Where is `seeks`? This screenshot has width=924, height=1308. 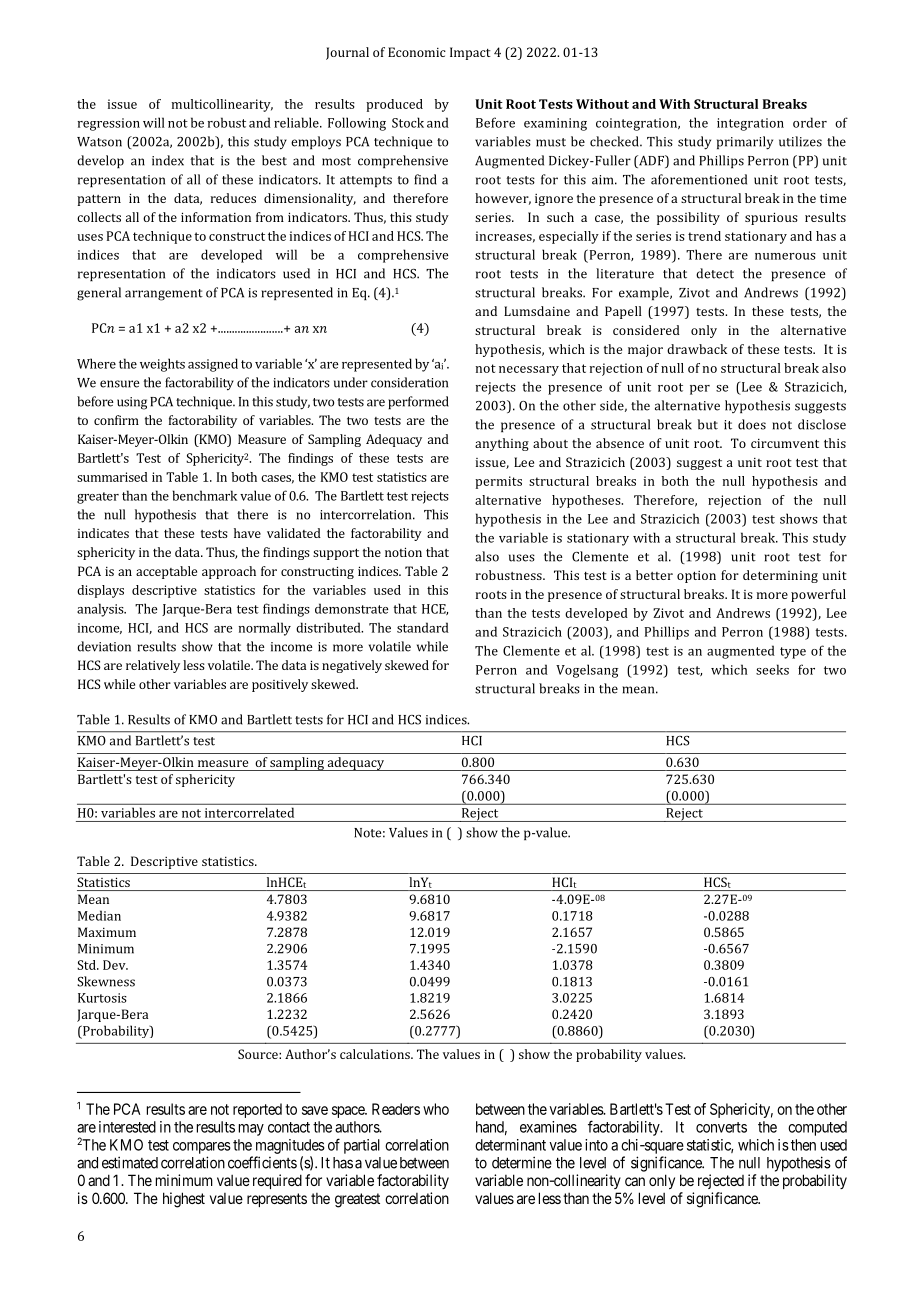 seeks is located at coordinates (772, 669).
